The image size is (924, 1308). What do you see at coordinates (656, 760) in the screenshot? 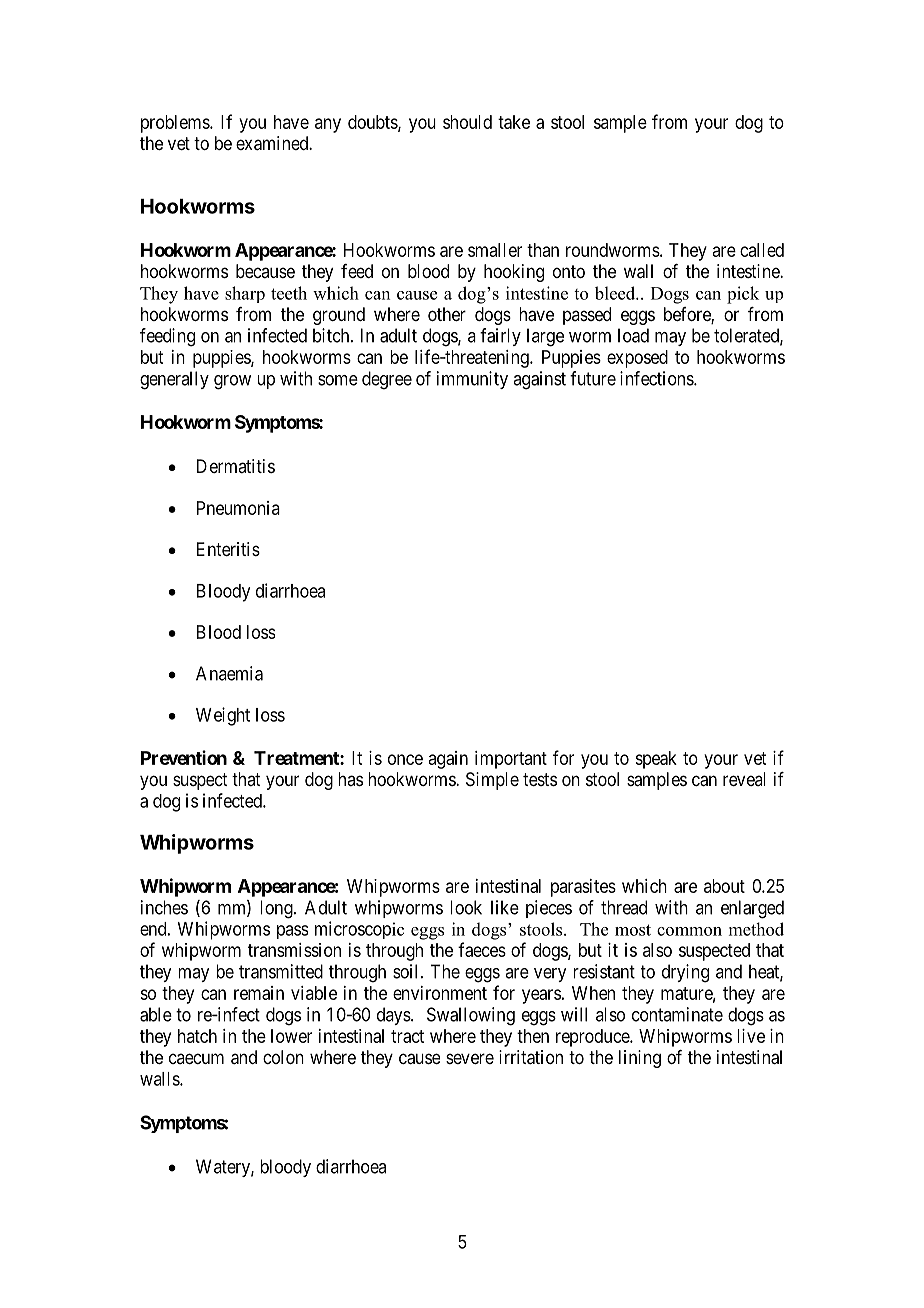
I see `speak` at bounding box center [656, 760].
